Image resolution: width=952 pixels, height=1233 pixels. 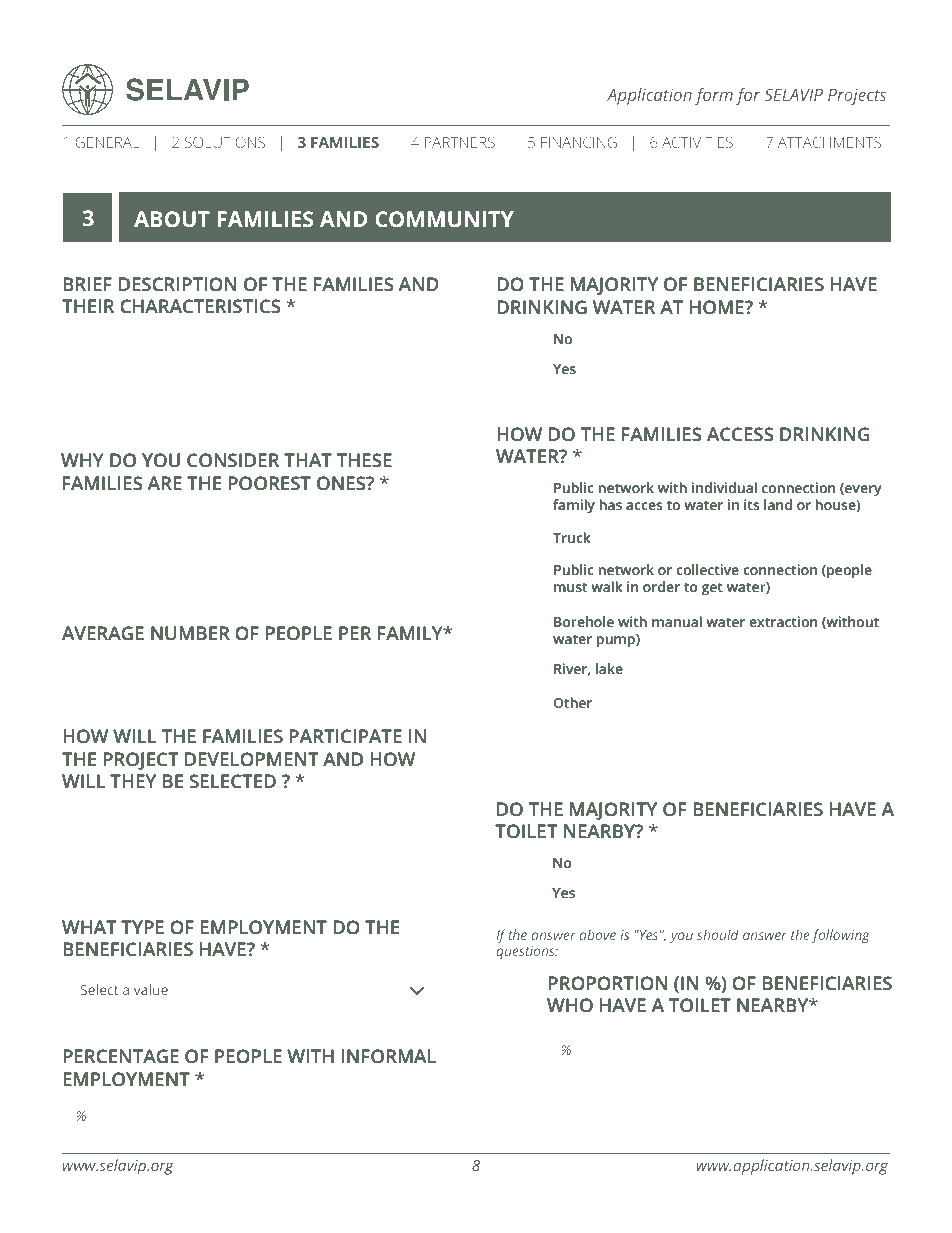 What do you see at coordinates (225, 142) in the image?
I see `SOLUTIONS` at bounding box center [225, 142].
